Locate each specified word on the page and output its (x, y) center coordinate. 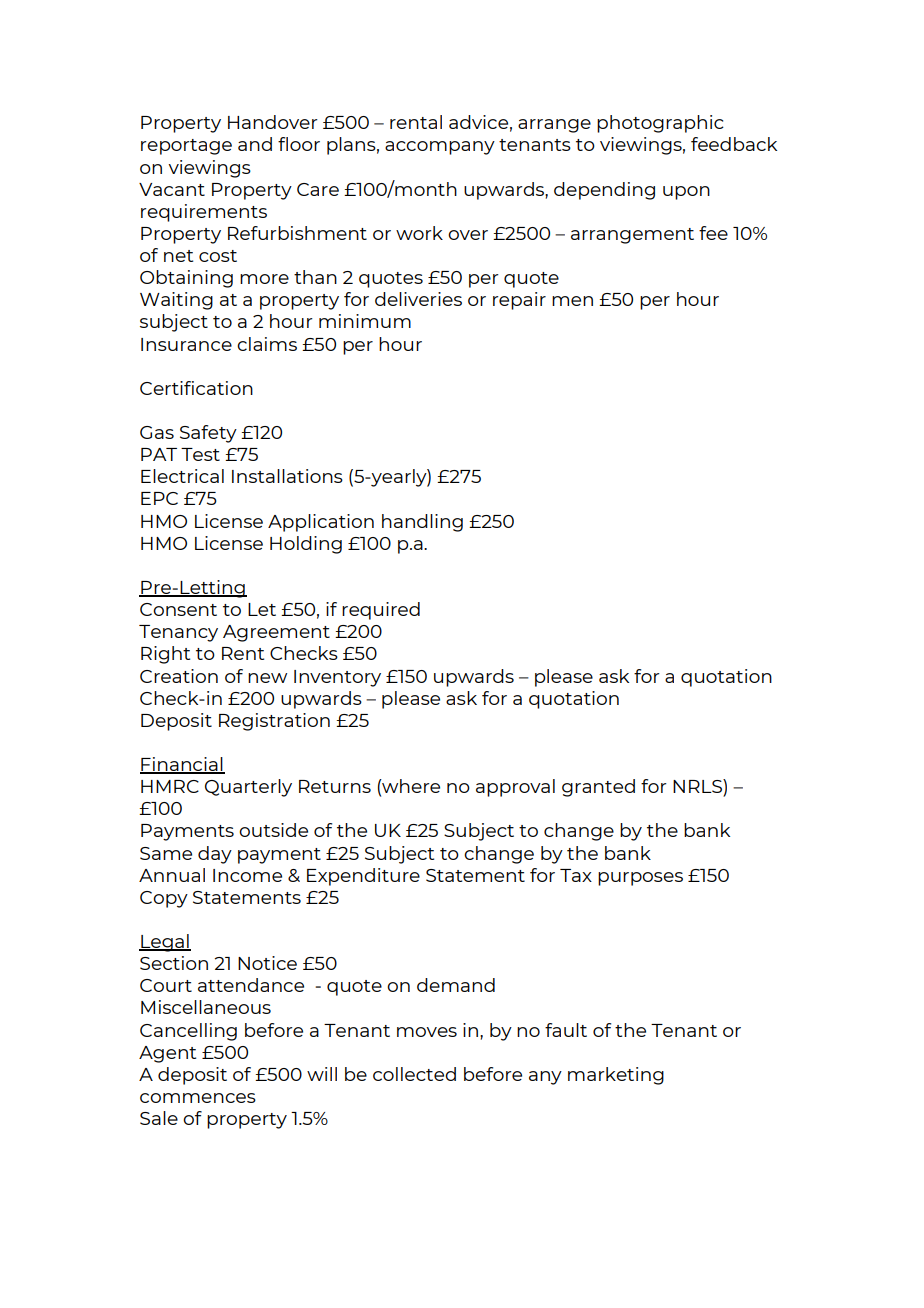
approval (515, 788)
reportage (186, 147)
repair (519, 301)
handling (422, 523)
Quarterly (248, 788)
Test (200, 454)
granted (598, 788)
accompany (440, 148)
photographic (660, 124)
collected (414, 1074)
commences (198, 1098)
